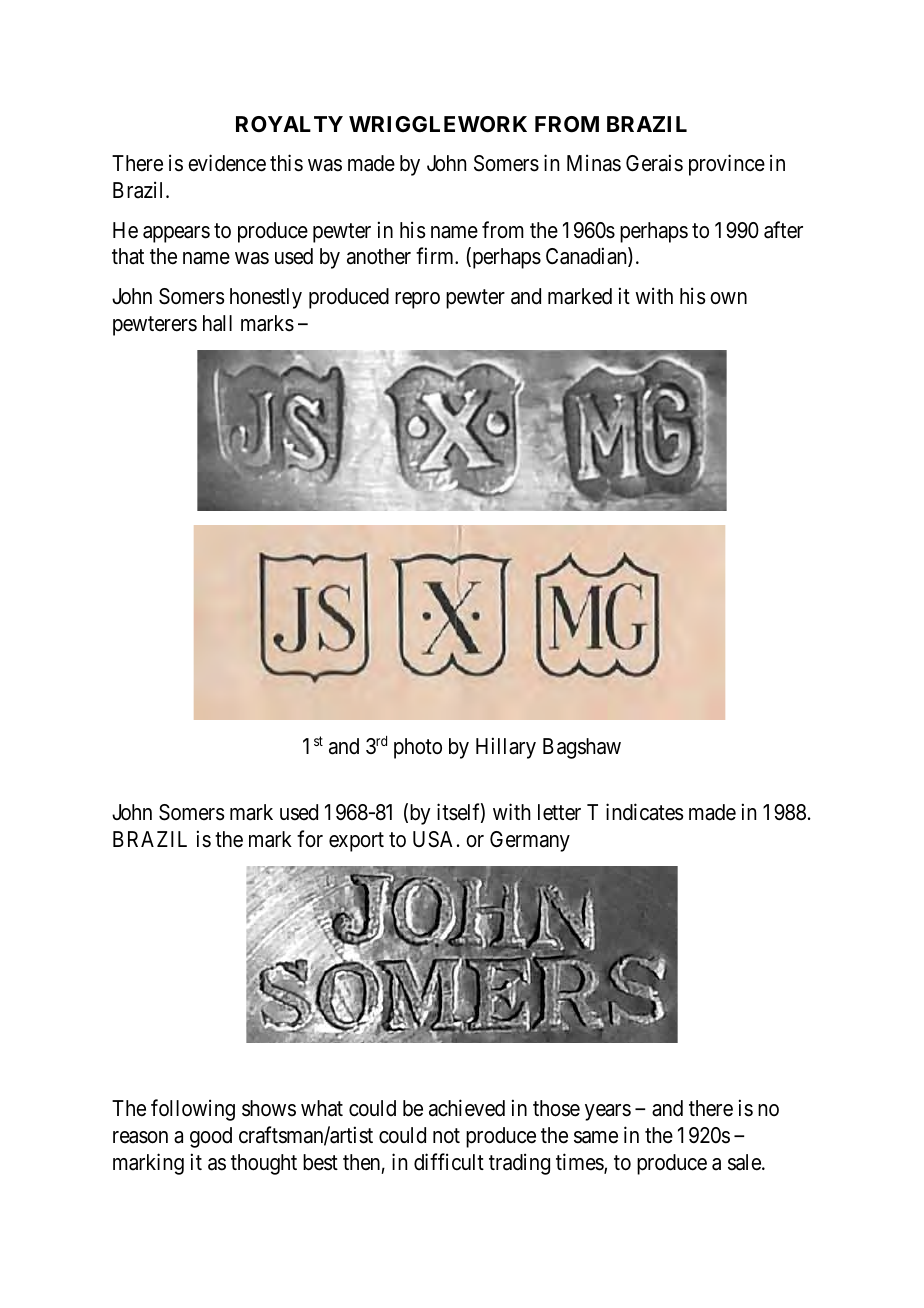  I want to click on province, so click(727, 165).
